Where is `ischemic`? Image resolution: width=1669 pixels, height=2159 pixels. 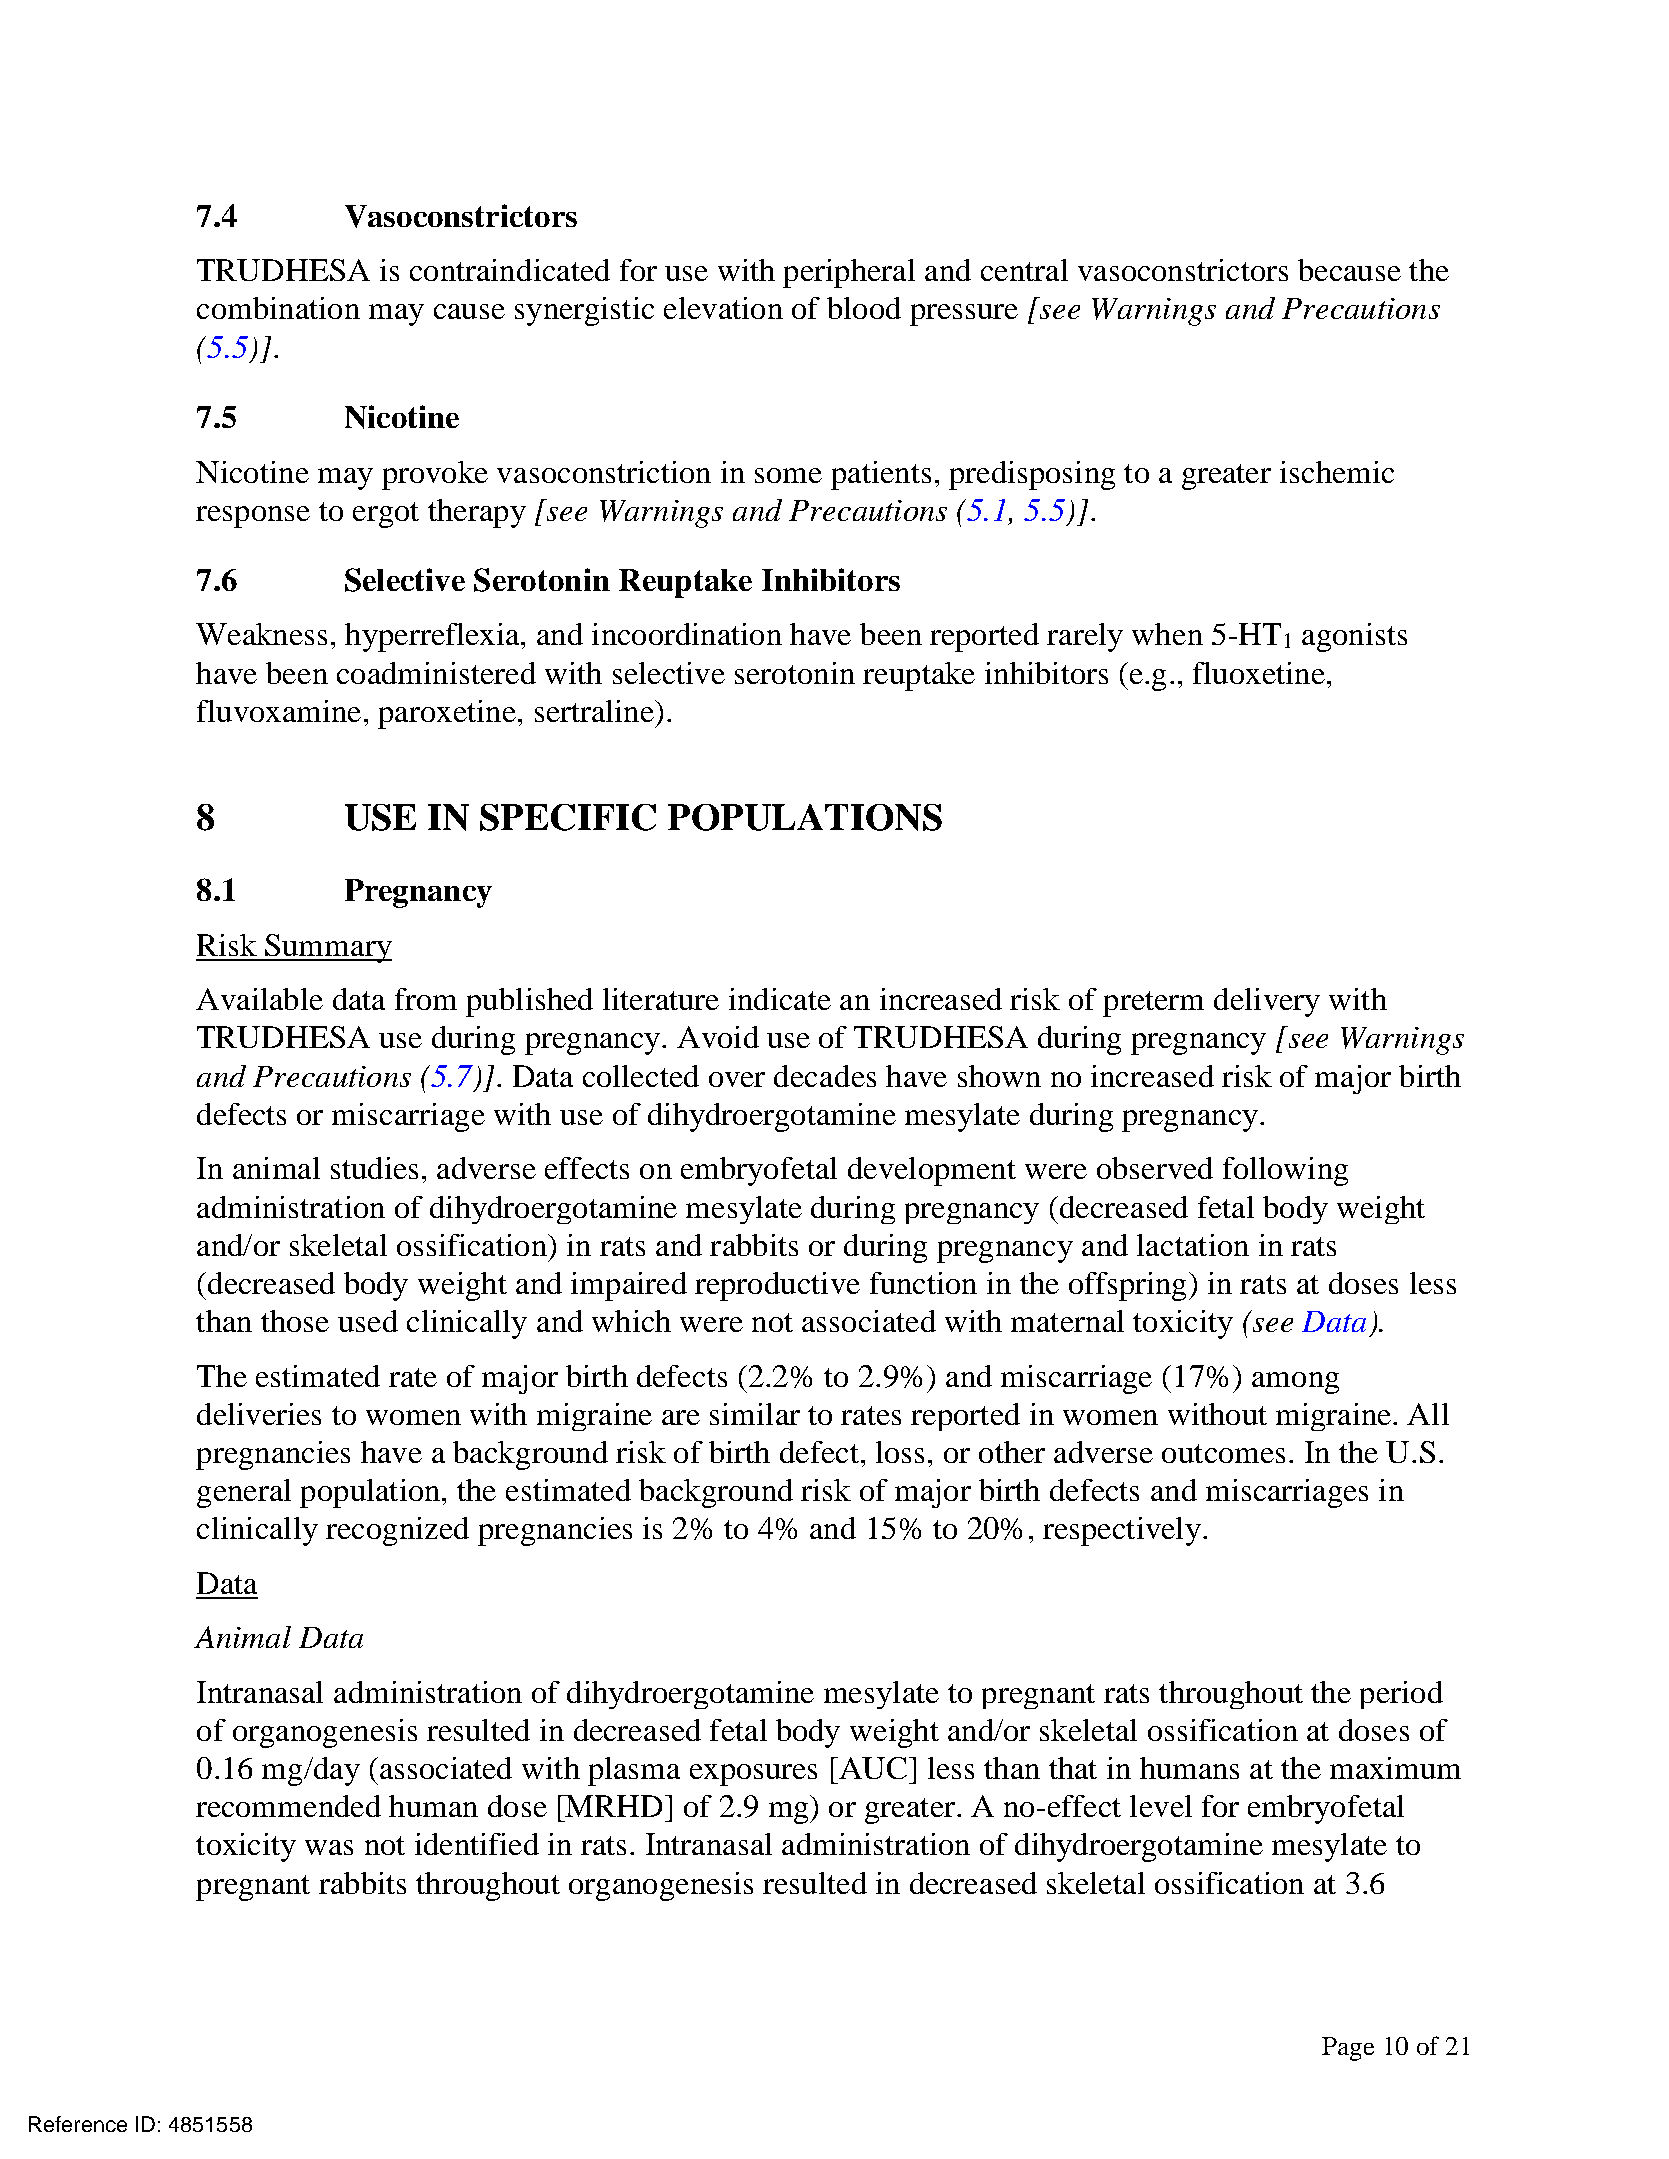 ischemic is located at coordinates (1337, 472).
